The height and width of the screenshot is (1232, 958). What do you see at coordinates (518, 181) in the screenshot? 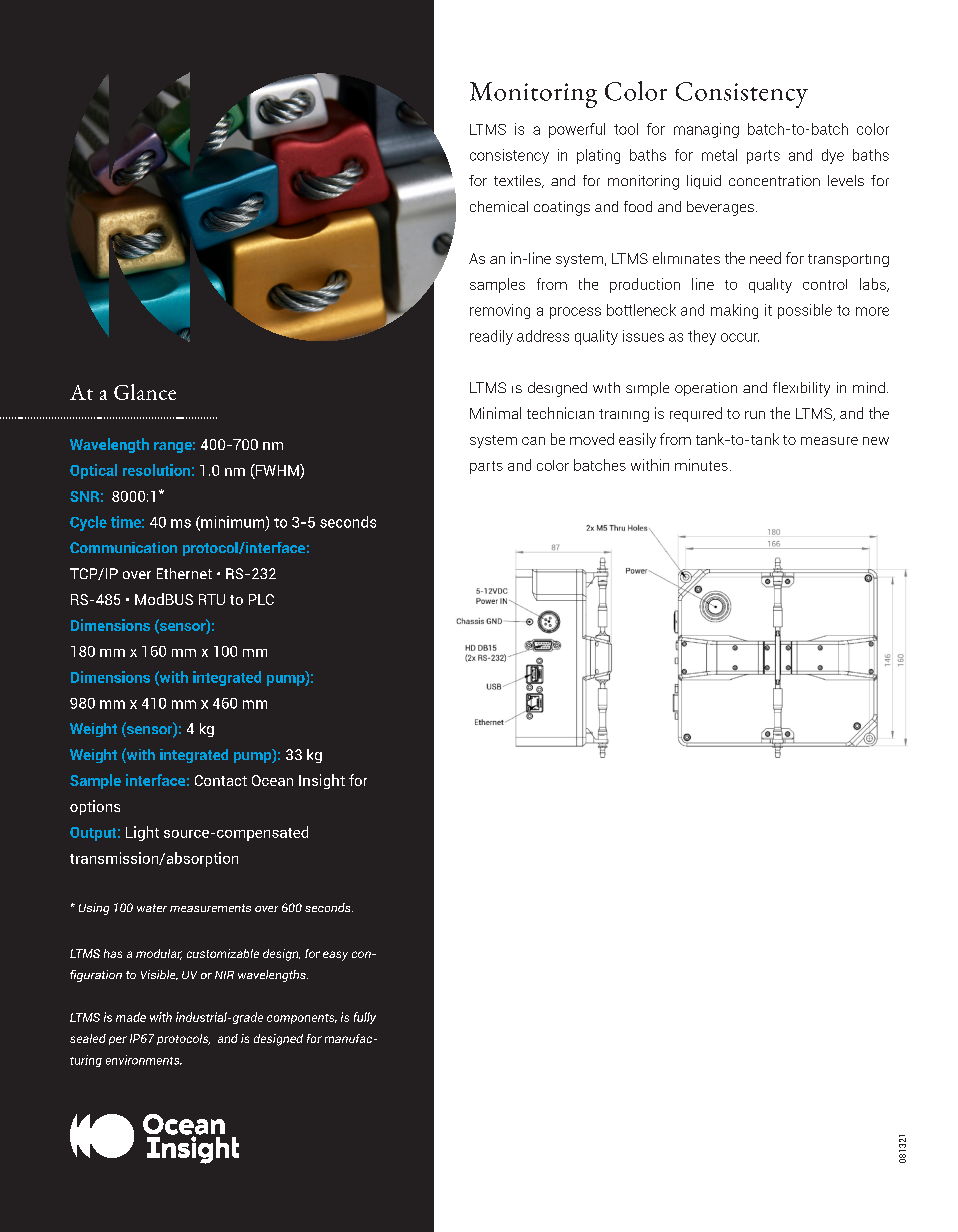
I see `textiles` at bounding box center [518, 181].
